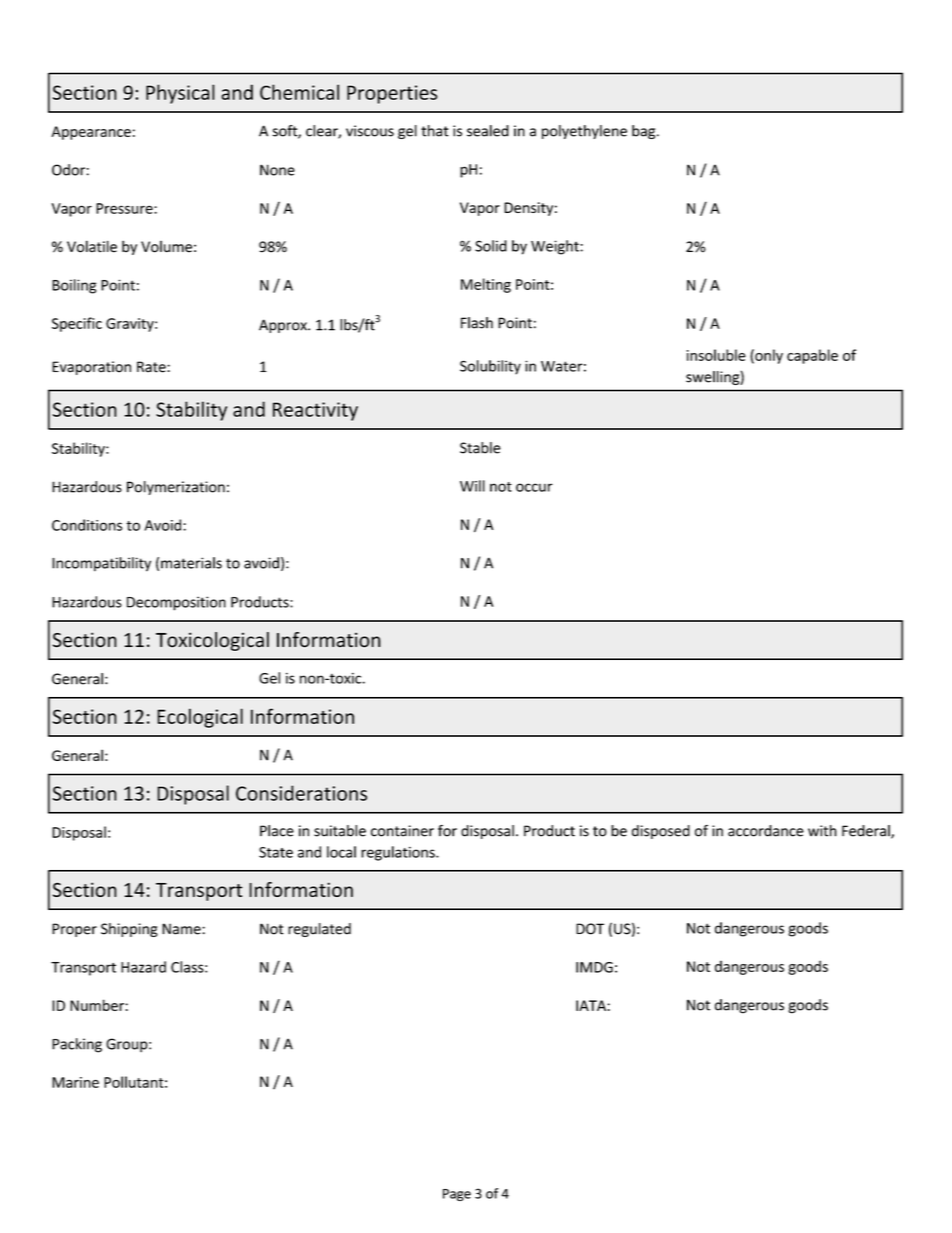 This screenshot has width=952, height=1233. Describe the element at coordinates (176, 488) in the screenshot. I see `Polymerization` at that location.
